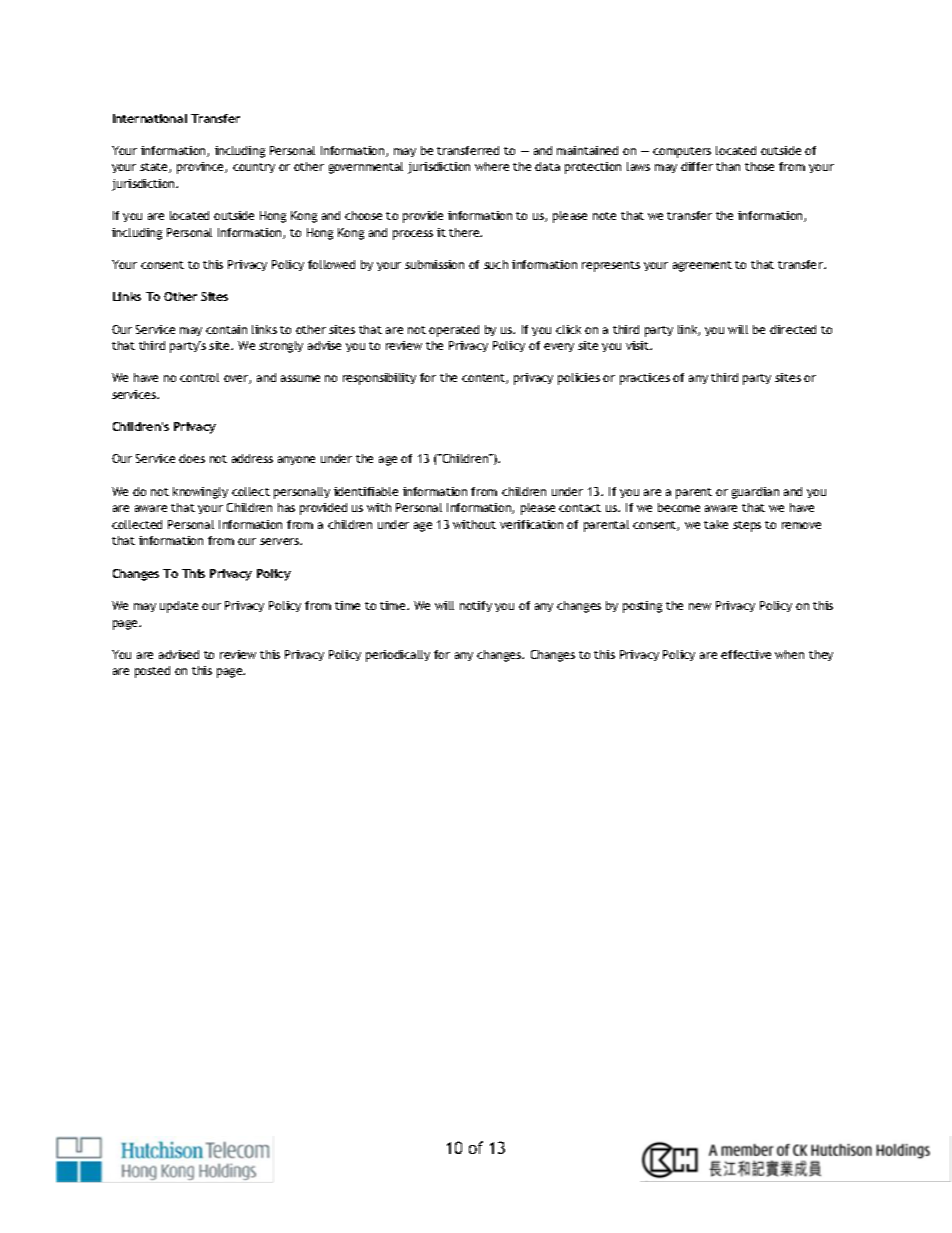 This screenshot has height=1233, width=952. I want to click on computers, so click(682, 152).
